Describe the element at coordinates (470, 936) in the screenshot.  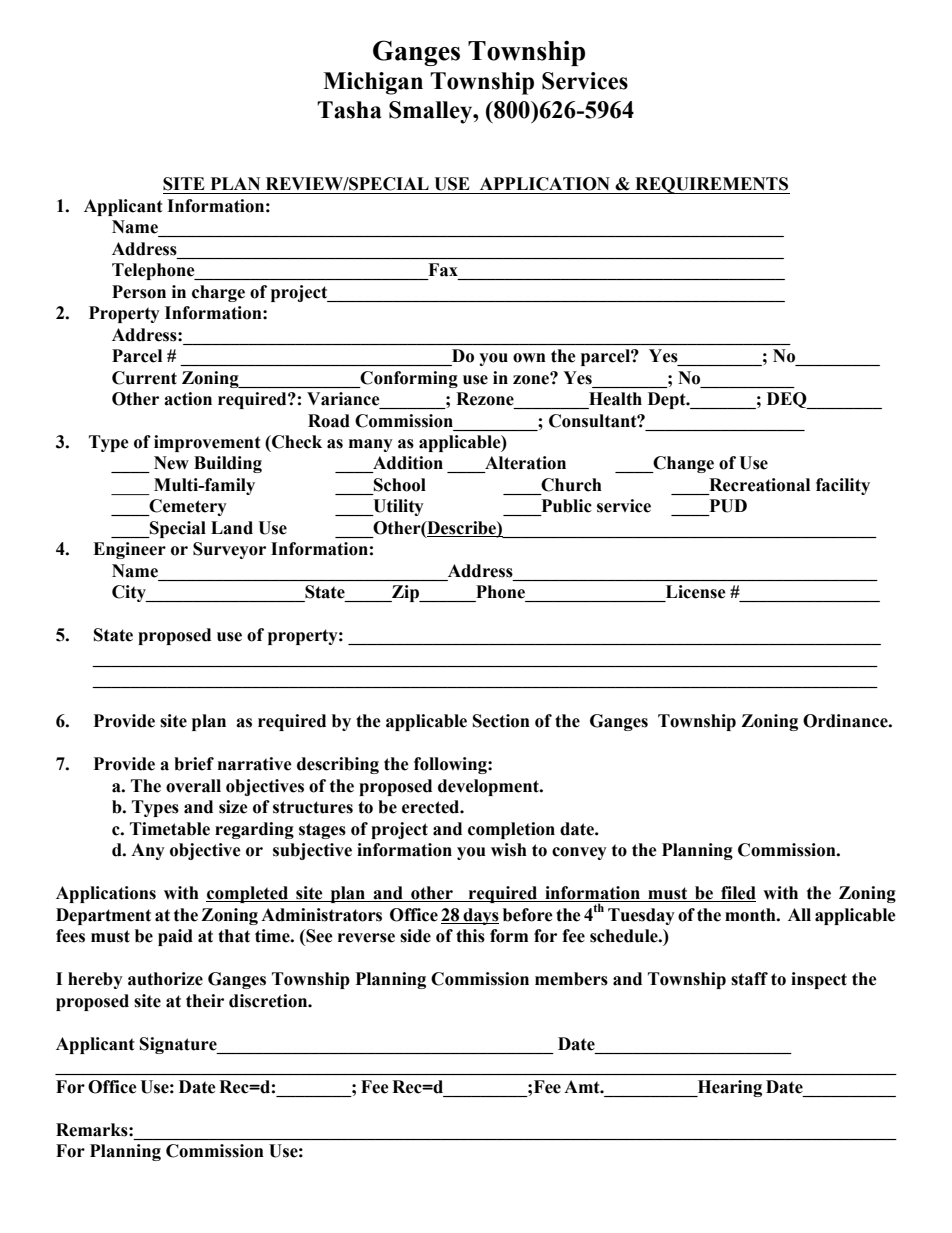
I see `this` at that location.
